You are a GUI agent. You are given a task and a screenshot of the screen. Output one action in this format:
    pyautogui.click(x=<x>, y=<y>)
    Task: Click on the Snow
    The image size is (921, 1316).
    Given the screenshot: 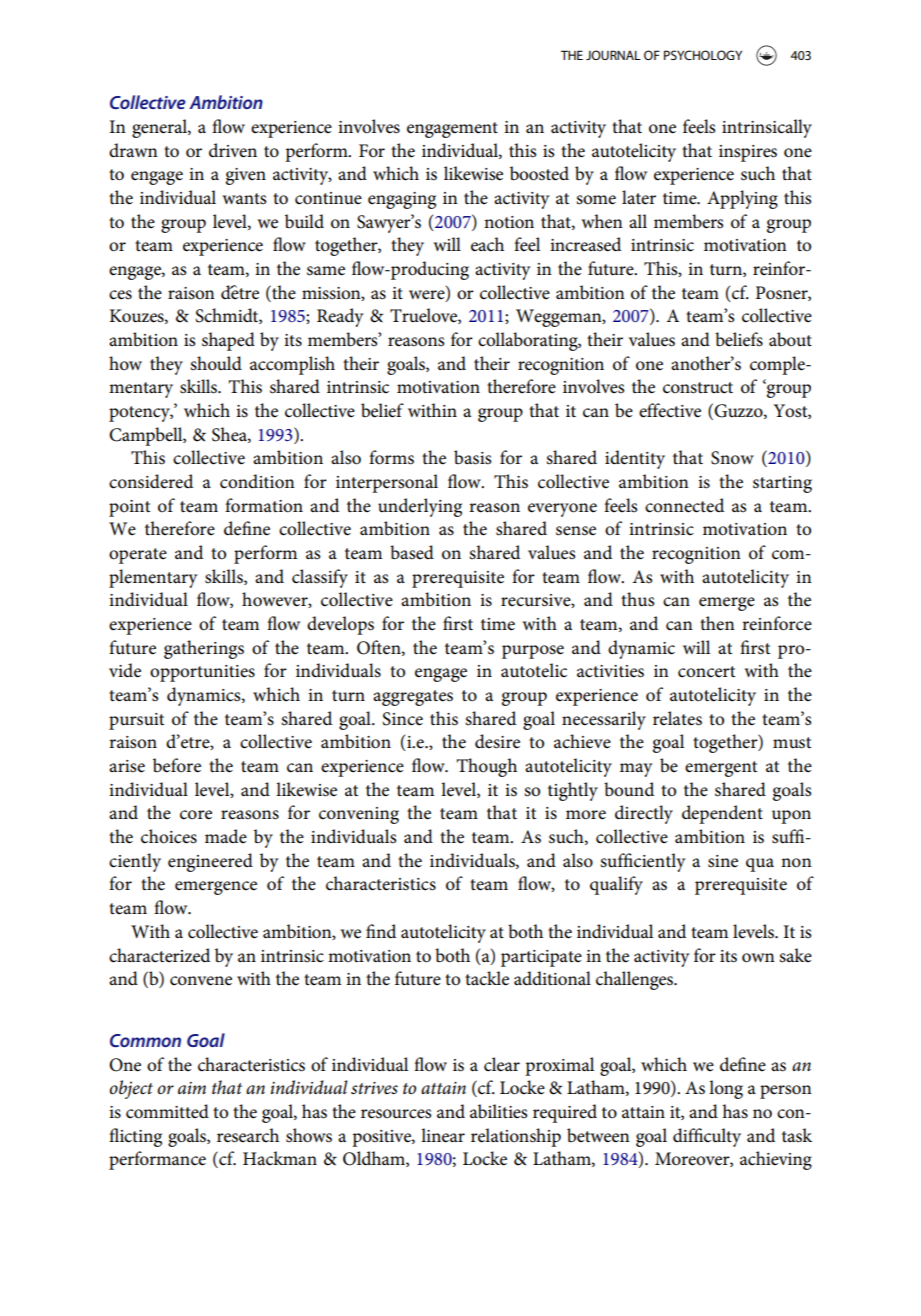 What is the action you would take?
    pyautogui.click(x=732, y=458)
